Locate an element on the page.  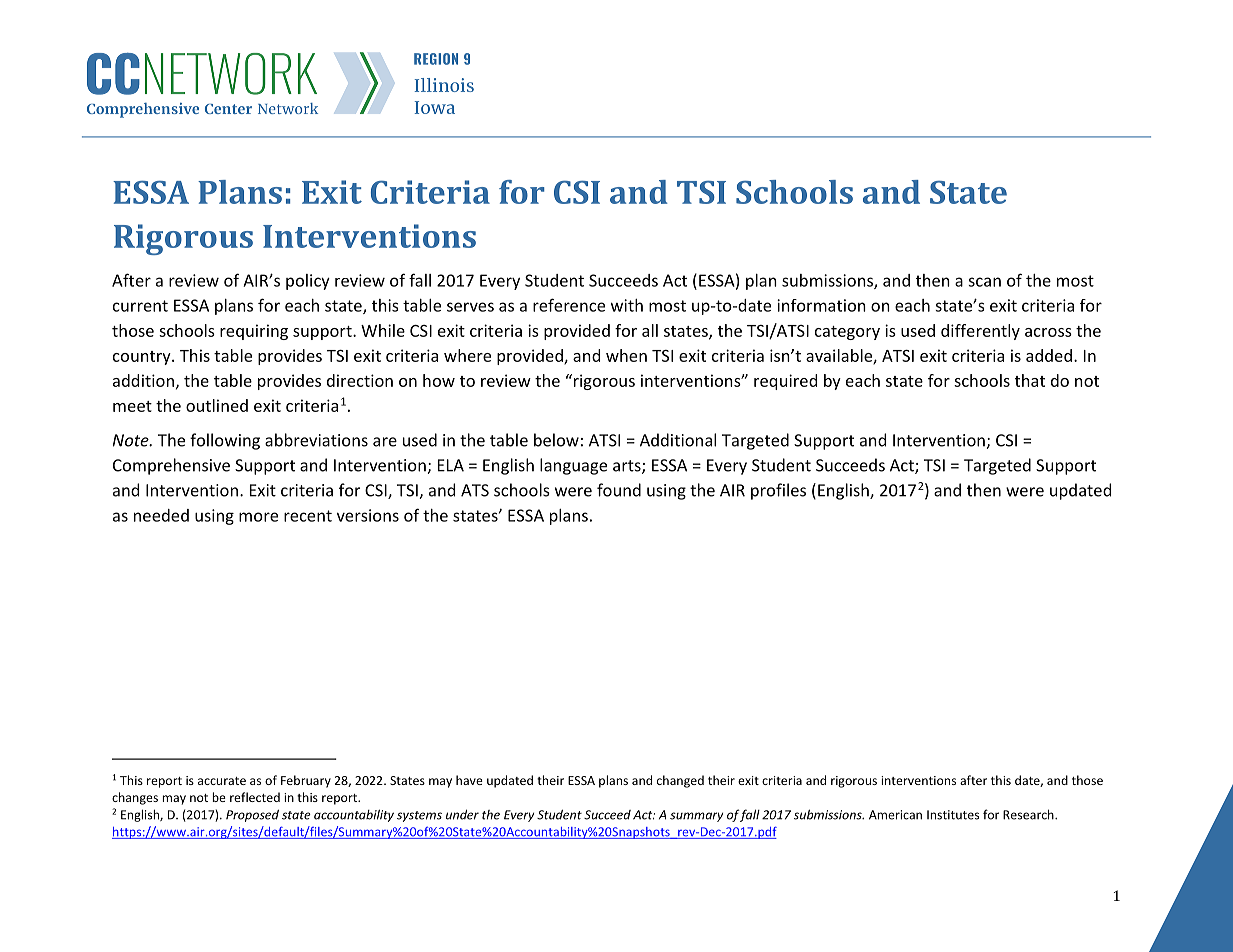
scan is located at coordinates (984, 282).
